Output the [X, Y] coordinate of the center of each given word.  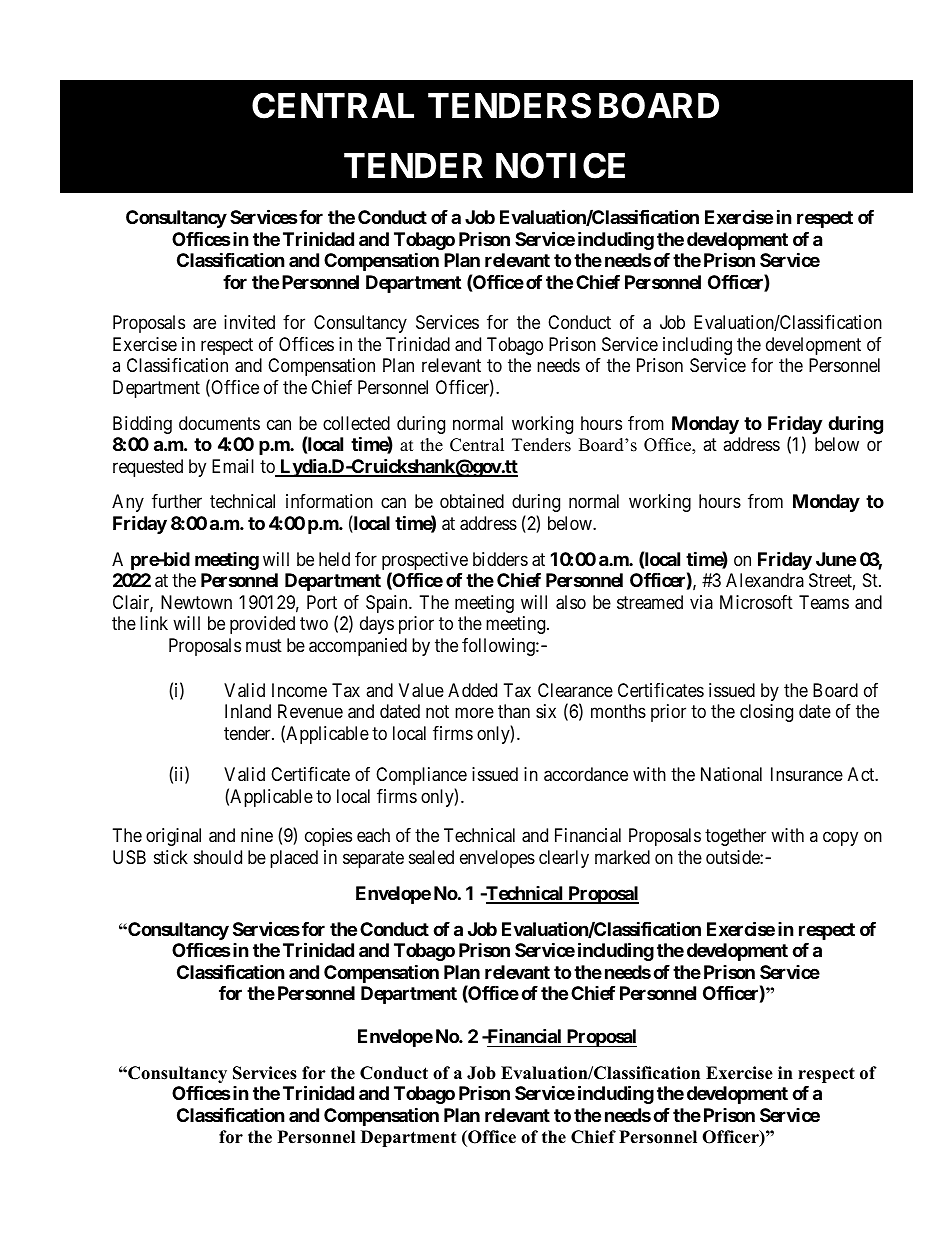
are [204, 324]
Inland [248, 711]
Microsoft [756, 602]
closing [766, 713]
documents [219, 423]
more [474, 713]
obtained [472, 501]
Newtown [196, 602]
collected [356, 423]
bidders [500, 559]
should [218, 857]
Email [233, 466]
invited [249, 322]
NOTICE [560, 166]
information [329, 501]
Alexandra [765, 580]
